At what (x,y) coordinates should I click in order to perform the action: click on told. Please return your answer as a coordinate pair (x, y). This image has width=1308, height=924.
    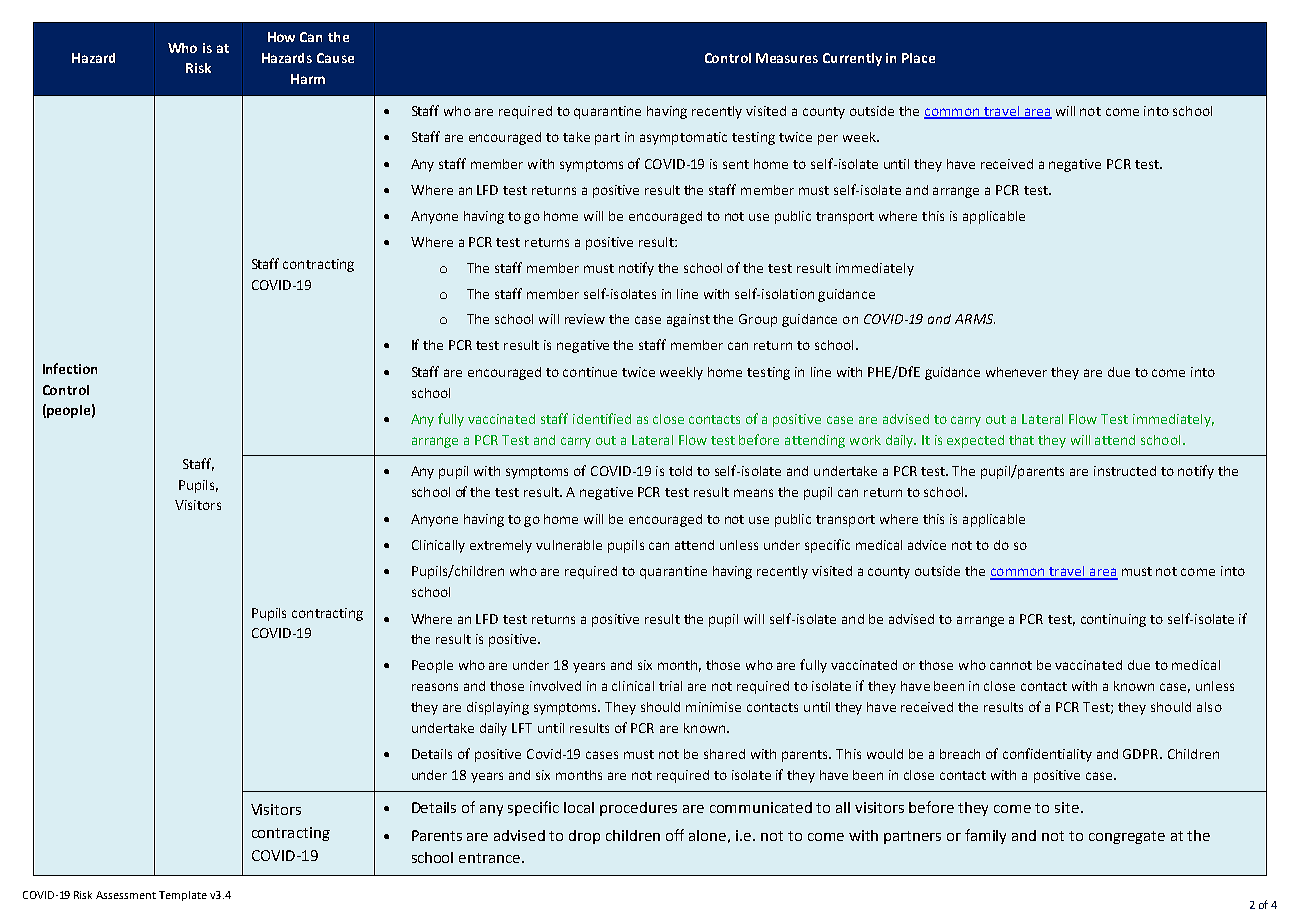
    Looking at the image, I should click on (680, 471).
